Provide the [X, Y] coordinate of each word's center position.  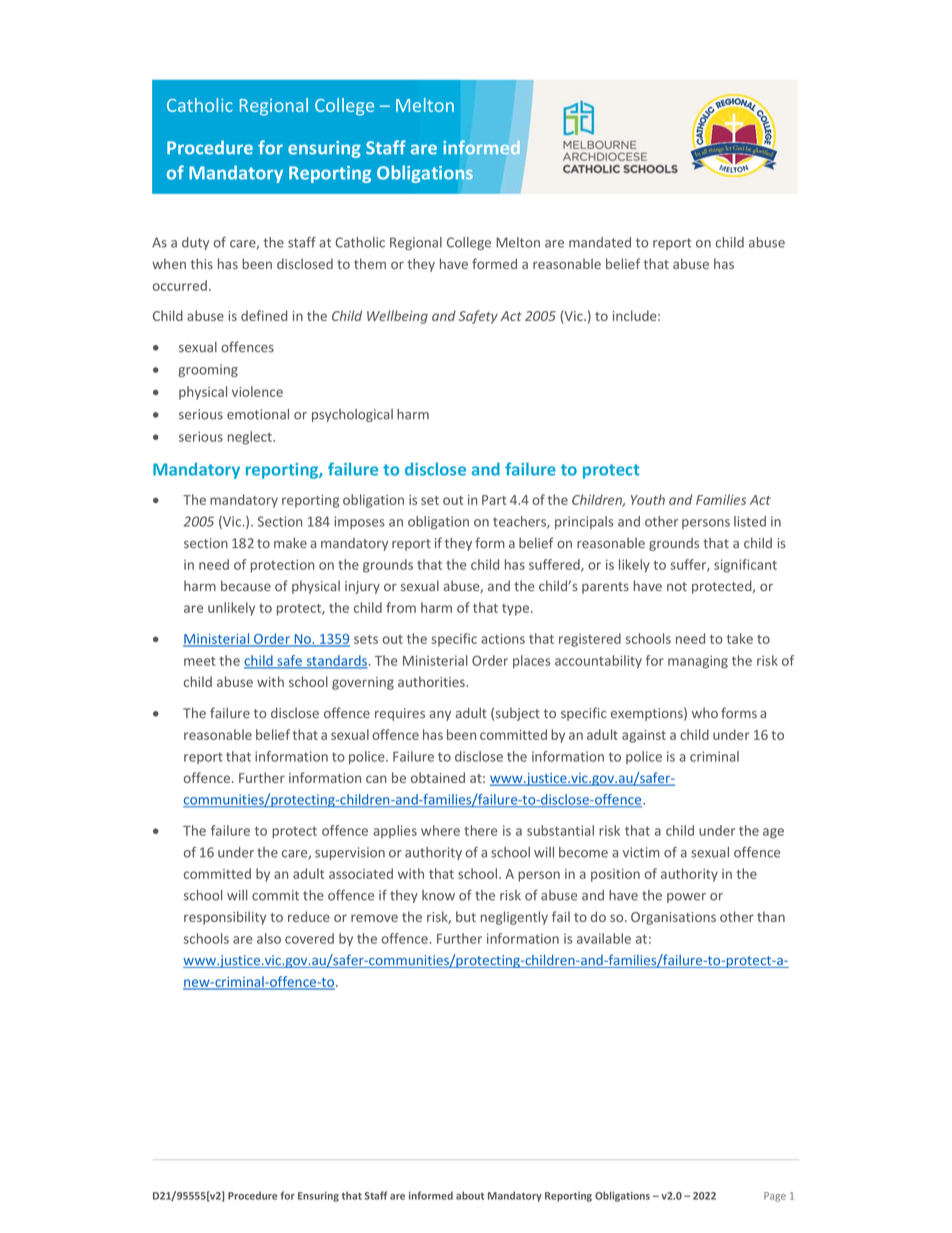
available [604, 938]
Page [775, 1197]
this [202, 263]
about [470, 1195]
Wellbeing [397, 317]
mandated [600, 242]
